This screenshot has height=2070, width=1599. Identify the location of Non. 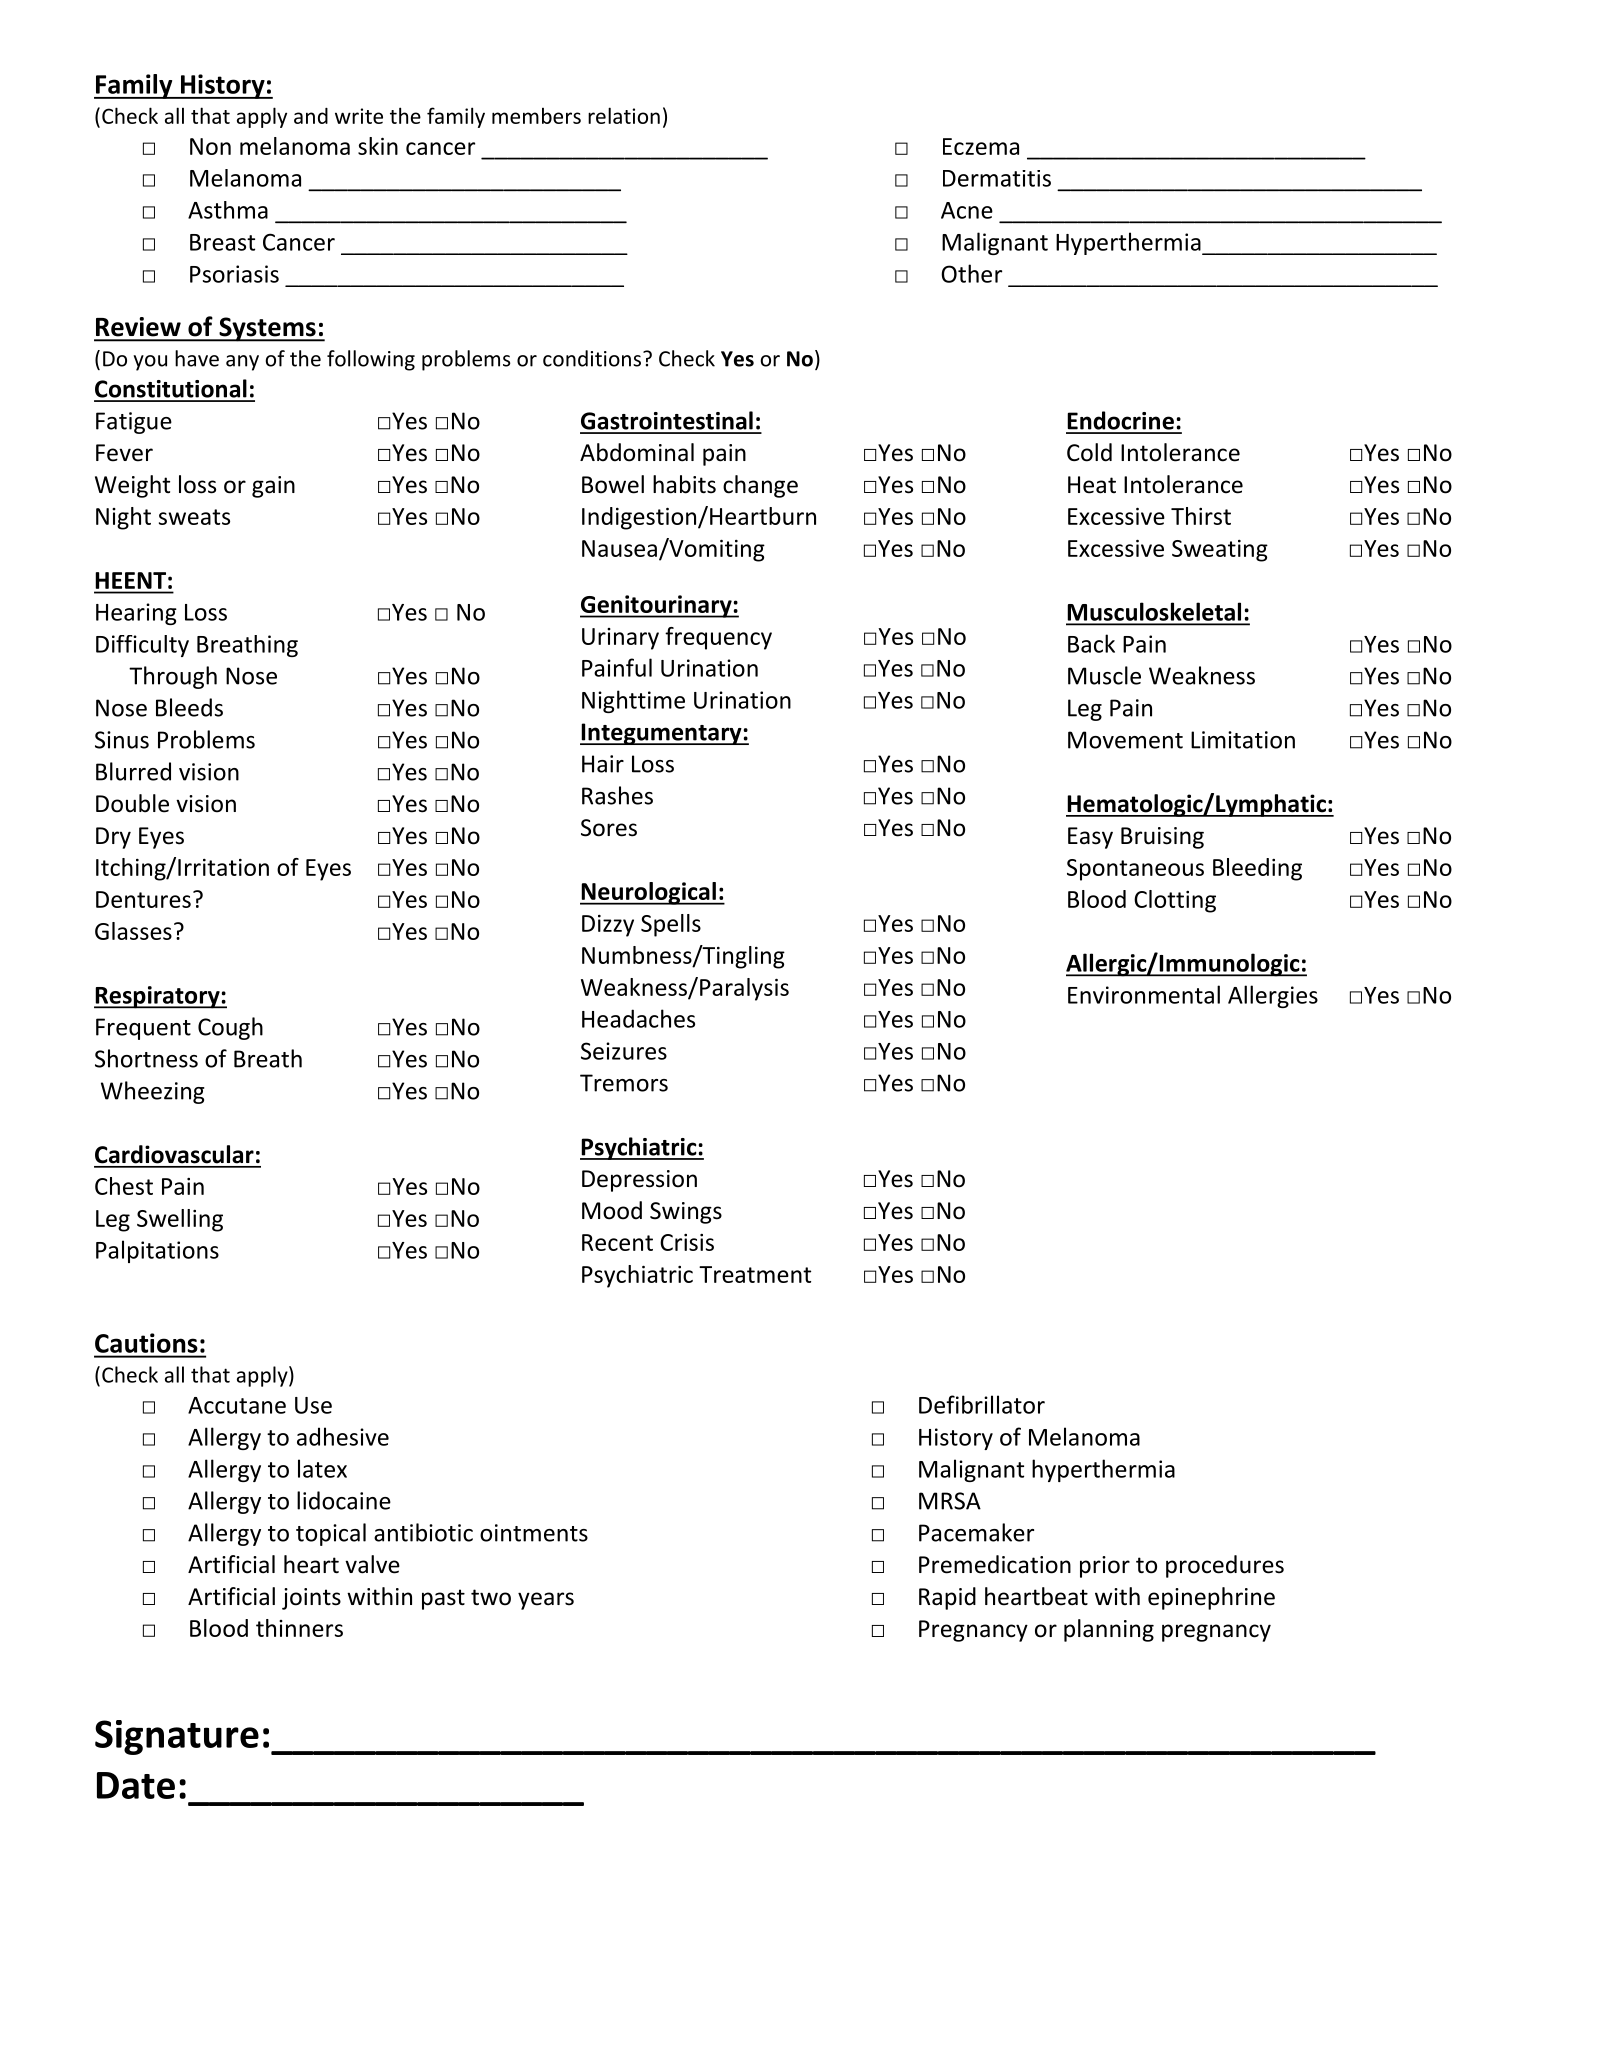
(210, 146).
